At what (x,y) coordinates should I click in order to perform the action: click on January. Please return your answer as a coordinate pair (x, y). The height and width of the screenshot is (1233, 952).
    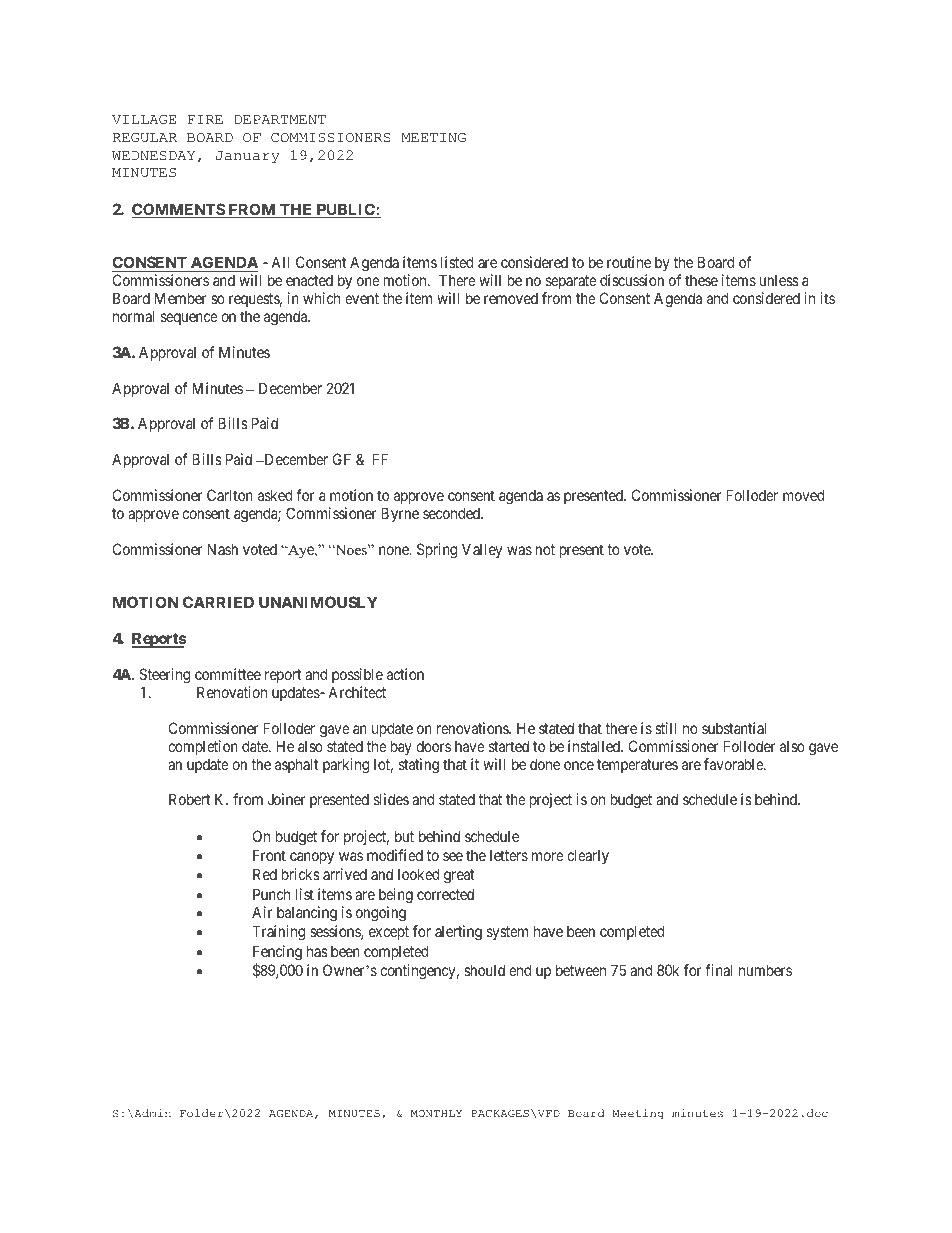
    Looking at the image, I should click on (247, 157).
